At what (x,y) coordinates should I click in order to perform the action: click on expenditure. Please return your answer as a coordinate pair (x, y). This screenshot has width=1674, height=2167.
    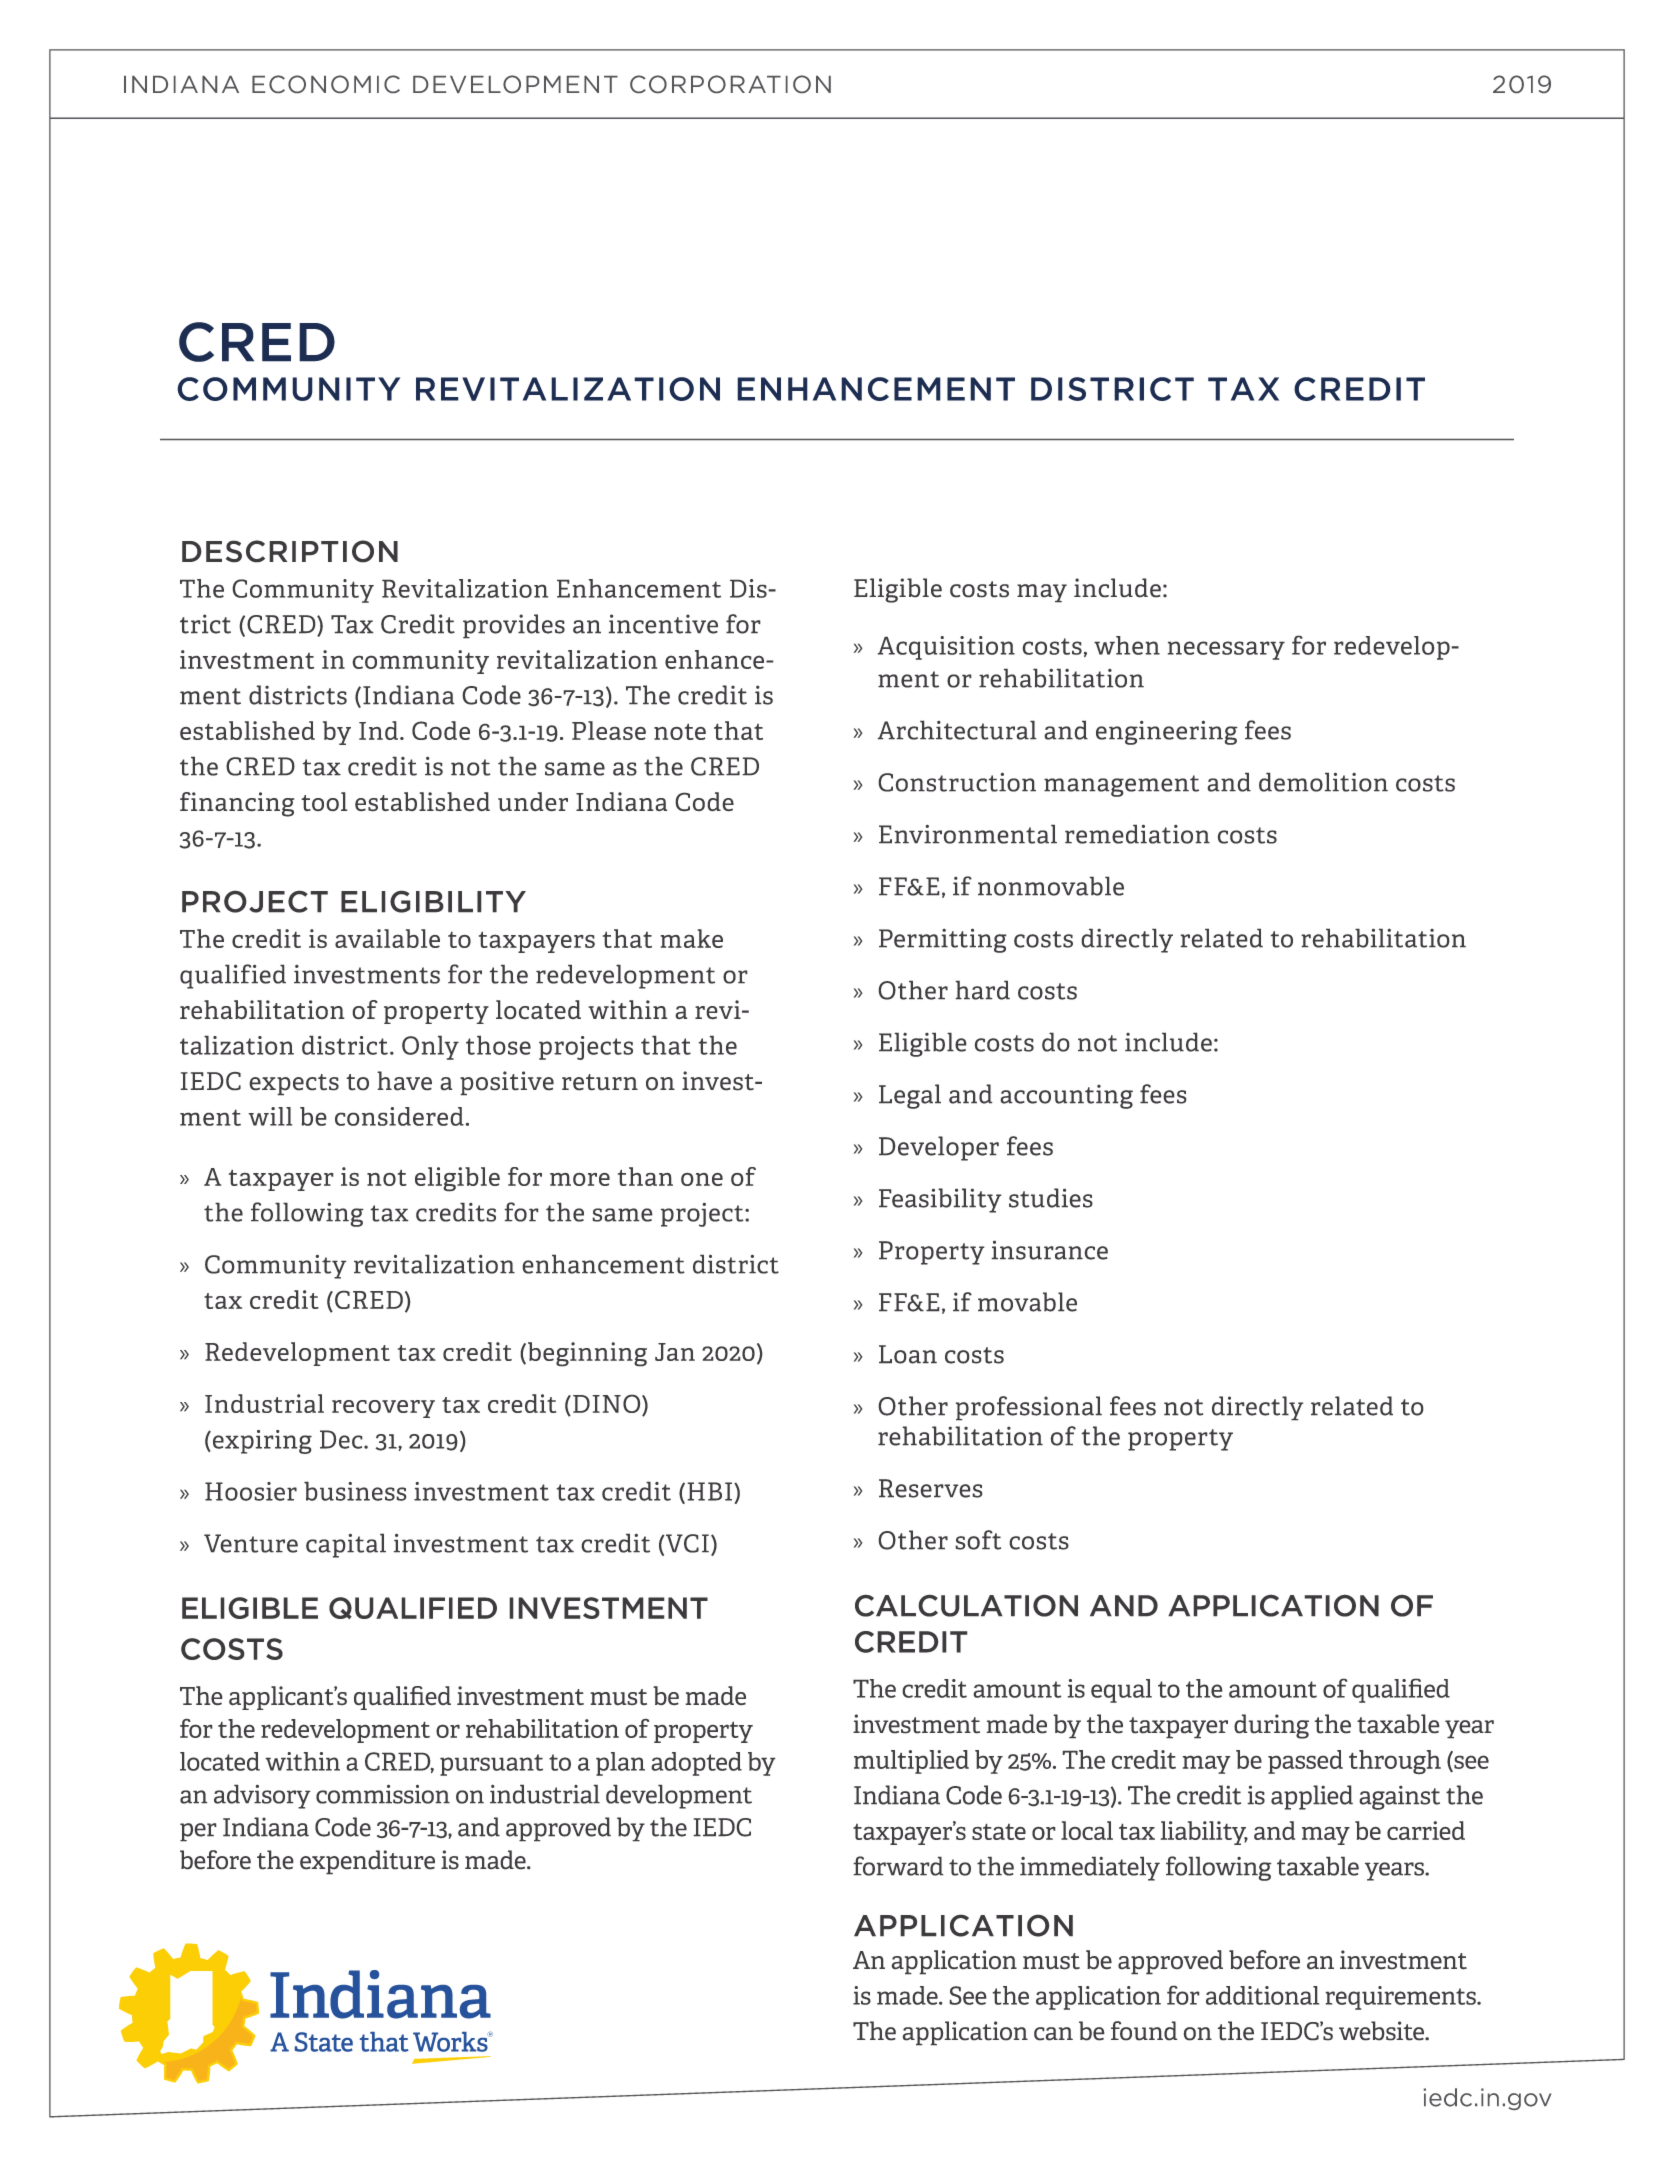
    Looking at the image, I should click on (367, 1862).
